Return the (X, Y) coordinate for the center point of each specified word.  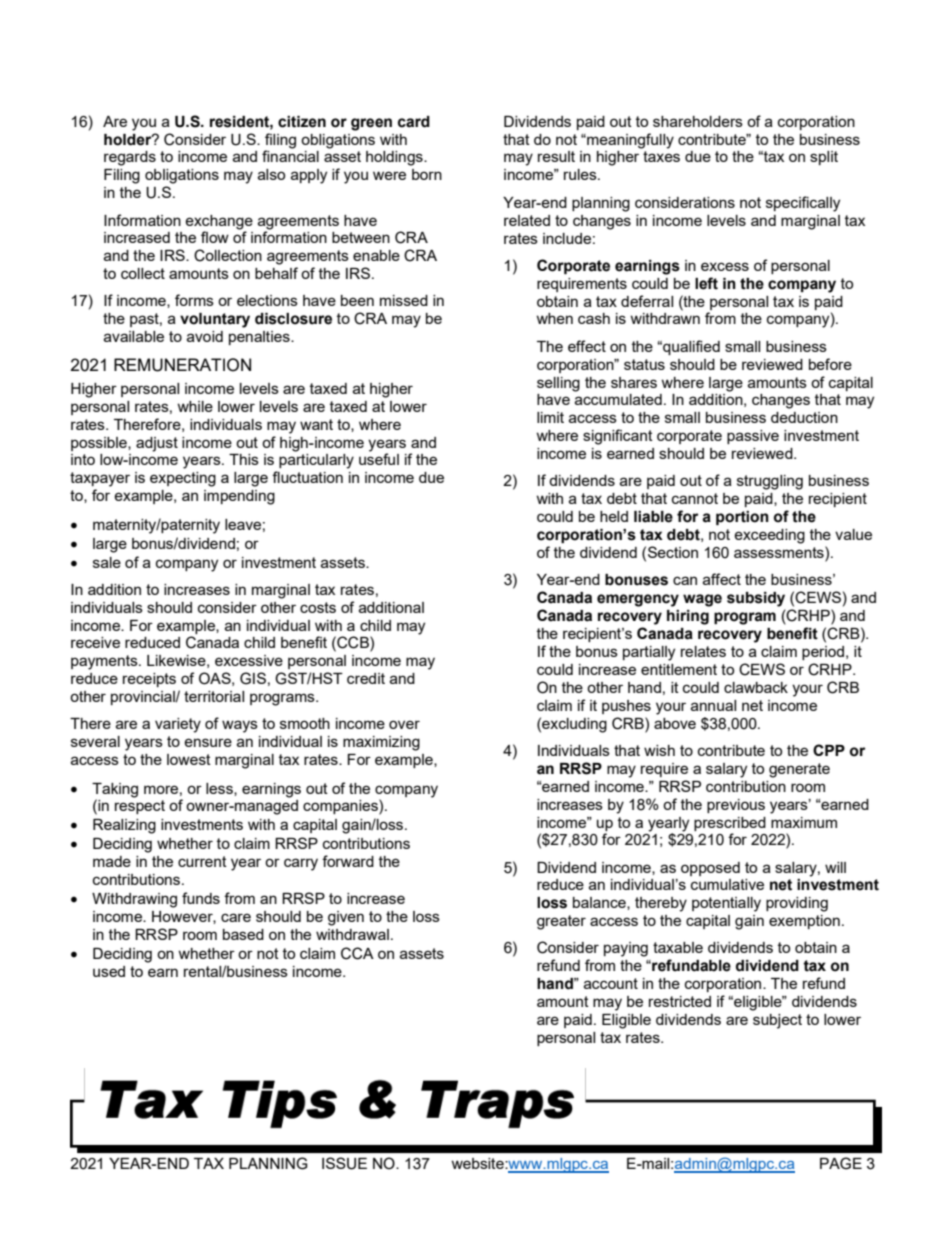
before (830, 364)
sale (107, 562)
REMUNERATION (182, 365)
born (427, 174)
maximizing (381, 743)
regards (130, 158)
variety (178, 725)
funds (201, 898)
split (824, 158)
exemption (804, 922)
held (614, 516)
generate (799, 770)
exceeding (769, 536)
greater (561, 922)
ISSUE (344, 1163)
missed (404, 300)
